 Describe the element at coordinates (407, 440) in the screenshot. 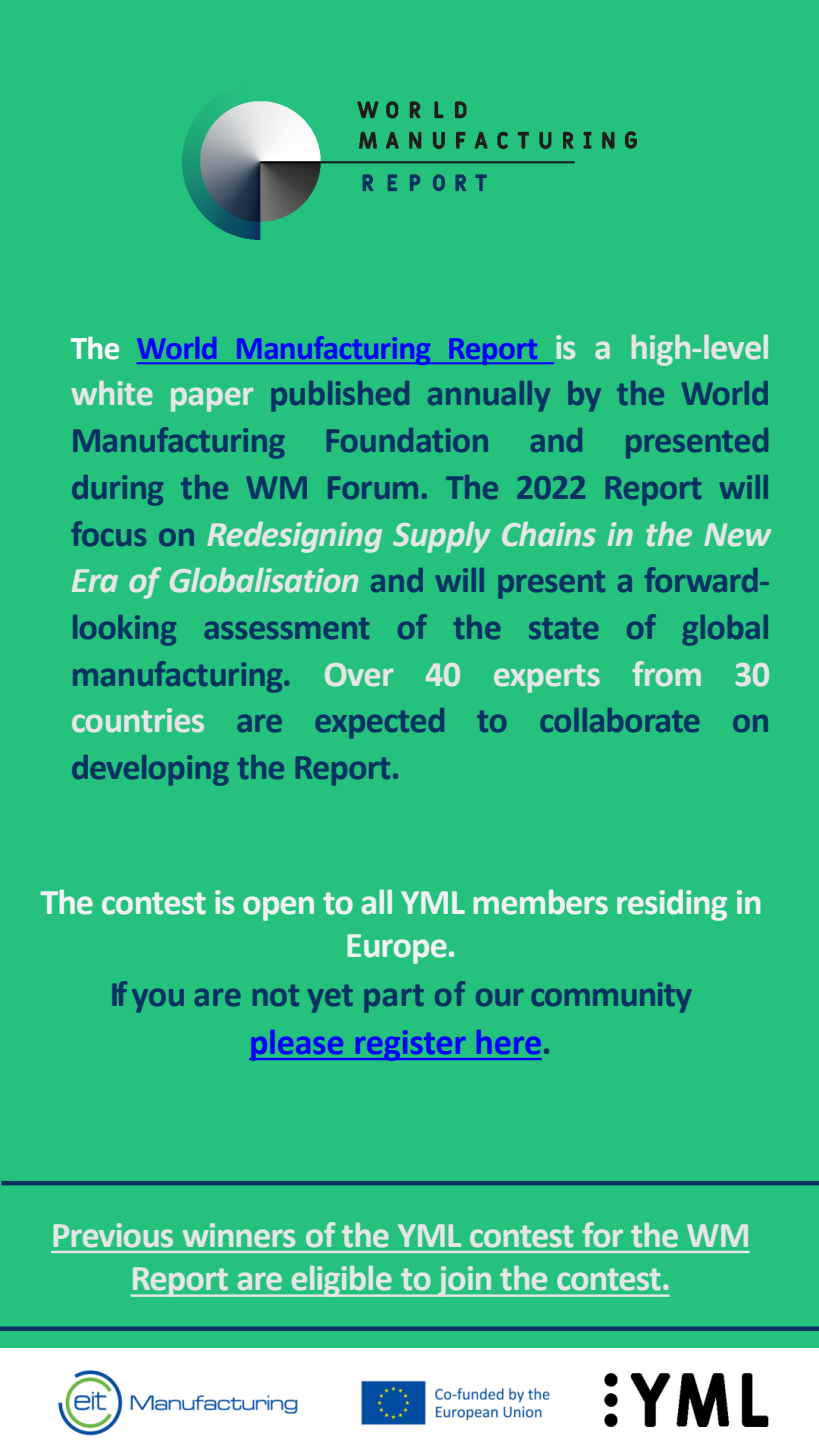

I see `Foundation` at that location.
